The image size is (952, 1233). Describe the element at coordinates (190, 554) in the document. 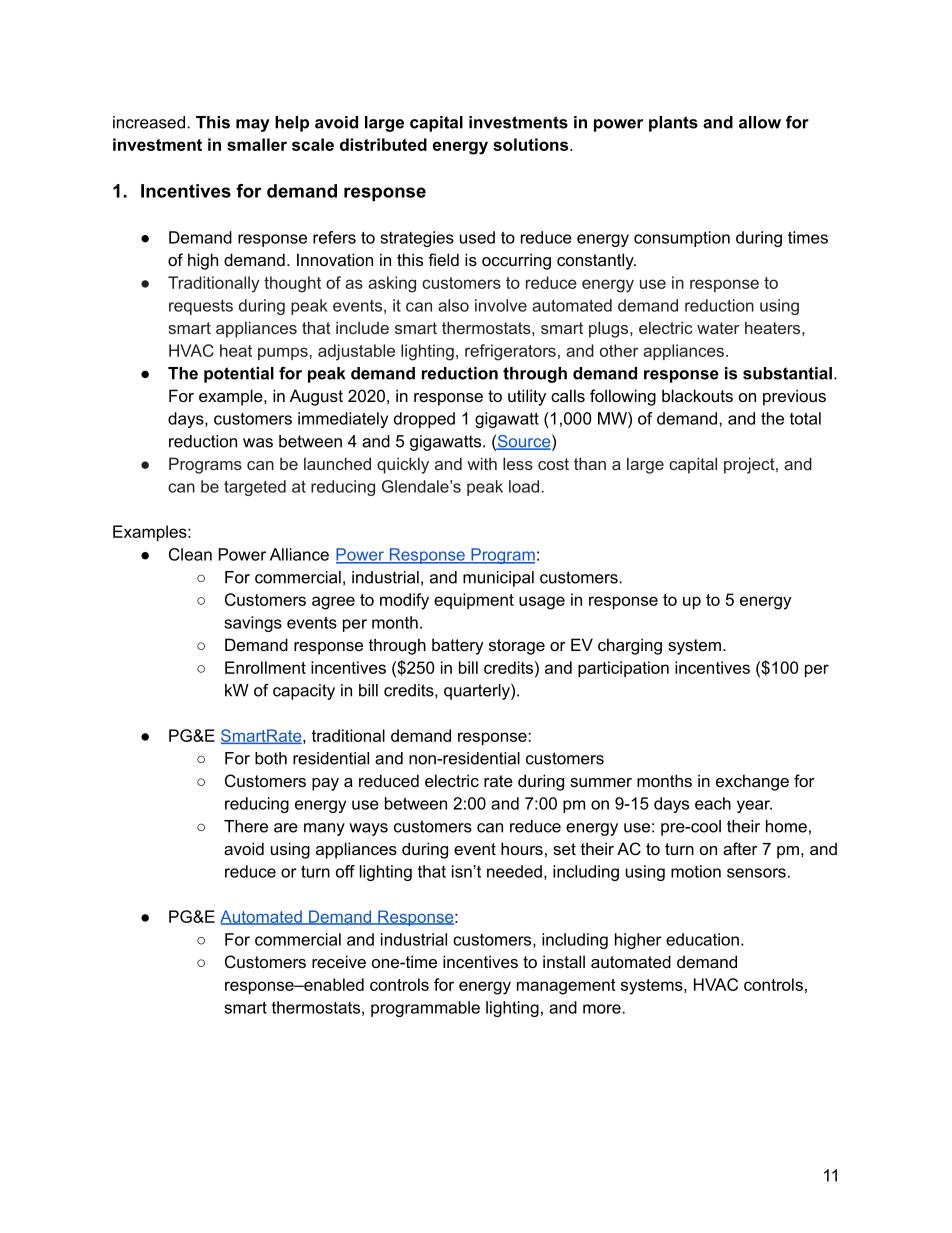

I see `Clean` at that location.
